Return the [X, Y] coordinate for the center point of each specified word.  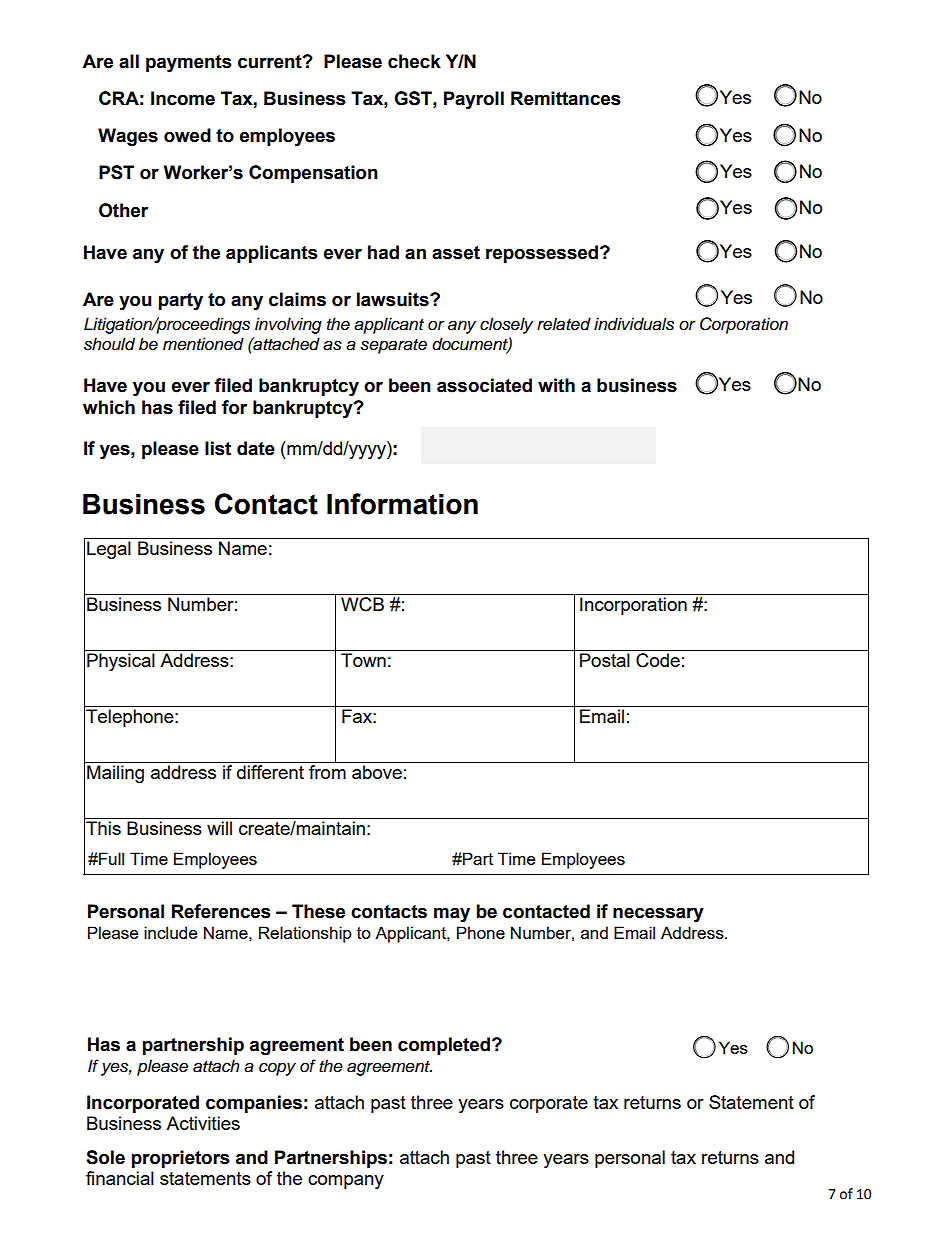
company [346, 1182]
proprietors [181, 1159]
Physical [121, 662]
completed [445, 1046]
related [564, 324]
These [318, 911]
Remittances [566, 98]
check [414, 61]
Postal [605, 660]
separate [393, 346]
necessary [658, 914]
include [170, 932]
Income [183, 98]
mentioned [203, 344]
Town [363, 660]
